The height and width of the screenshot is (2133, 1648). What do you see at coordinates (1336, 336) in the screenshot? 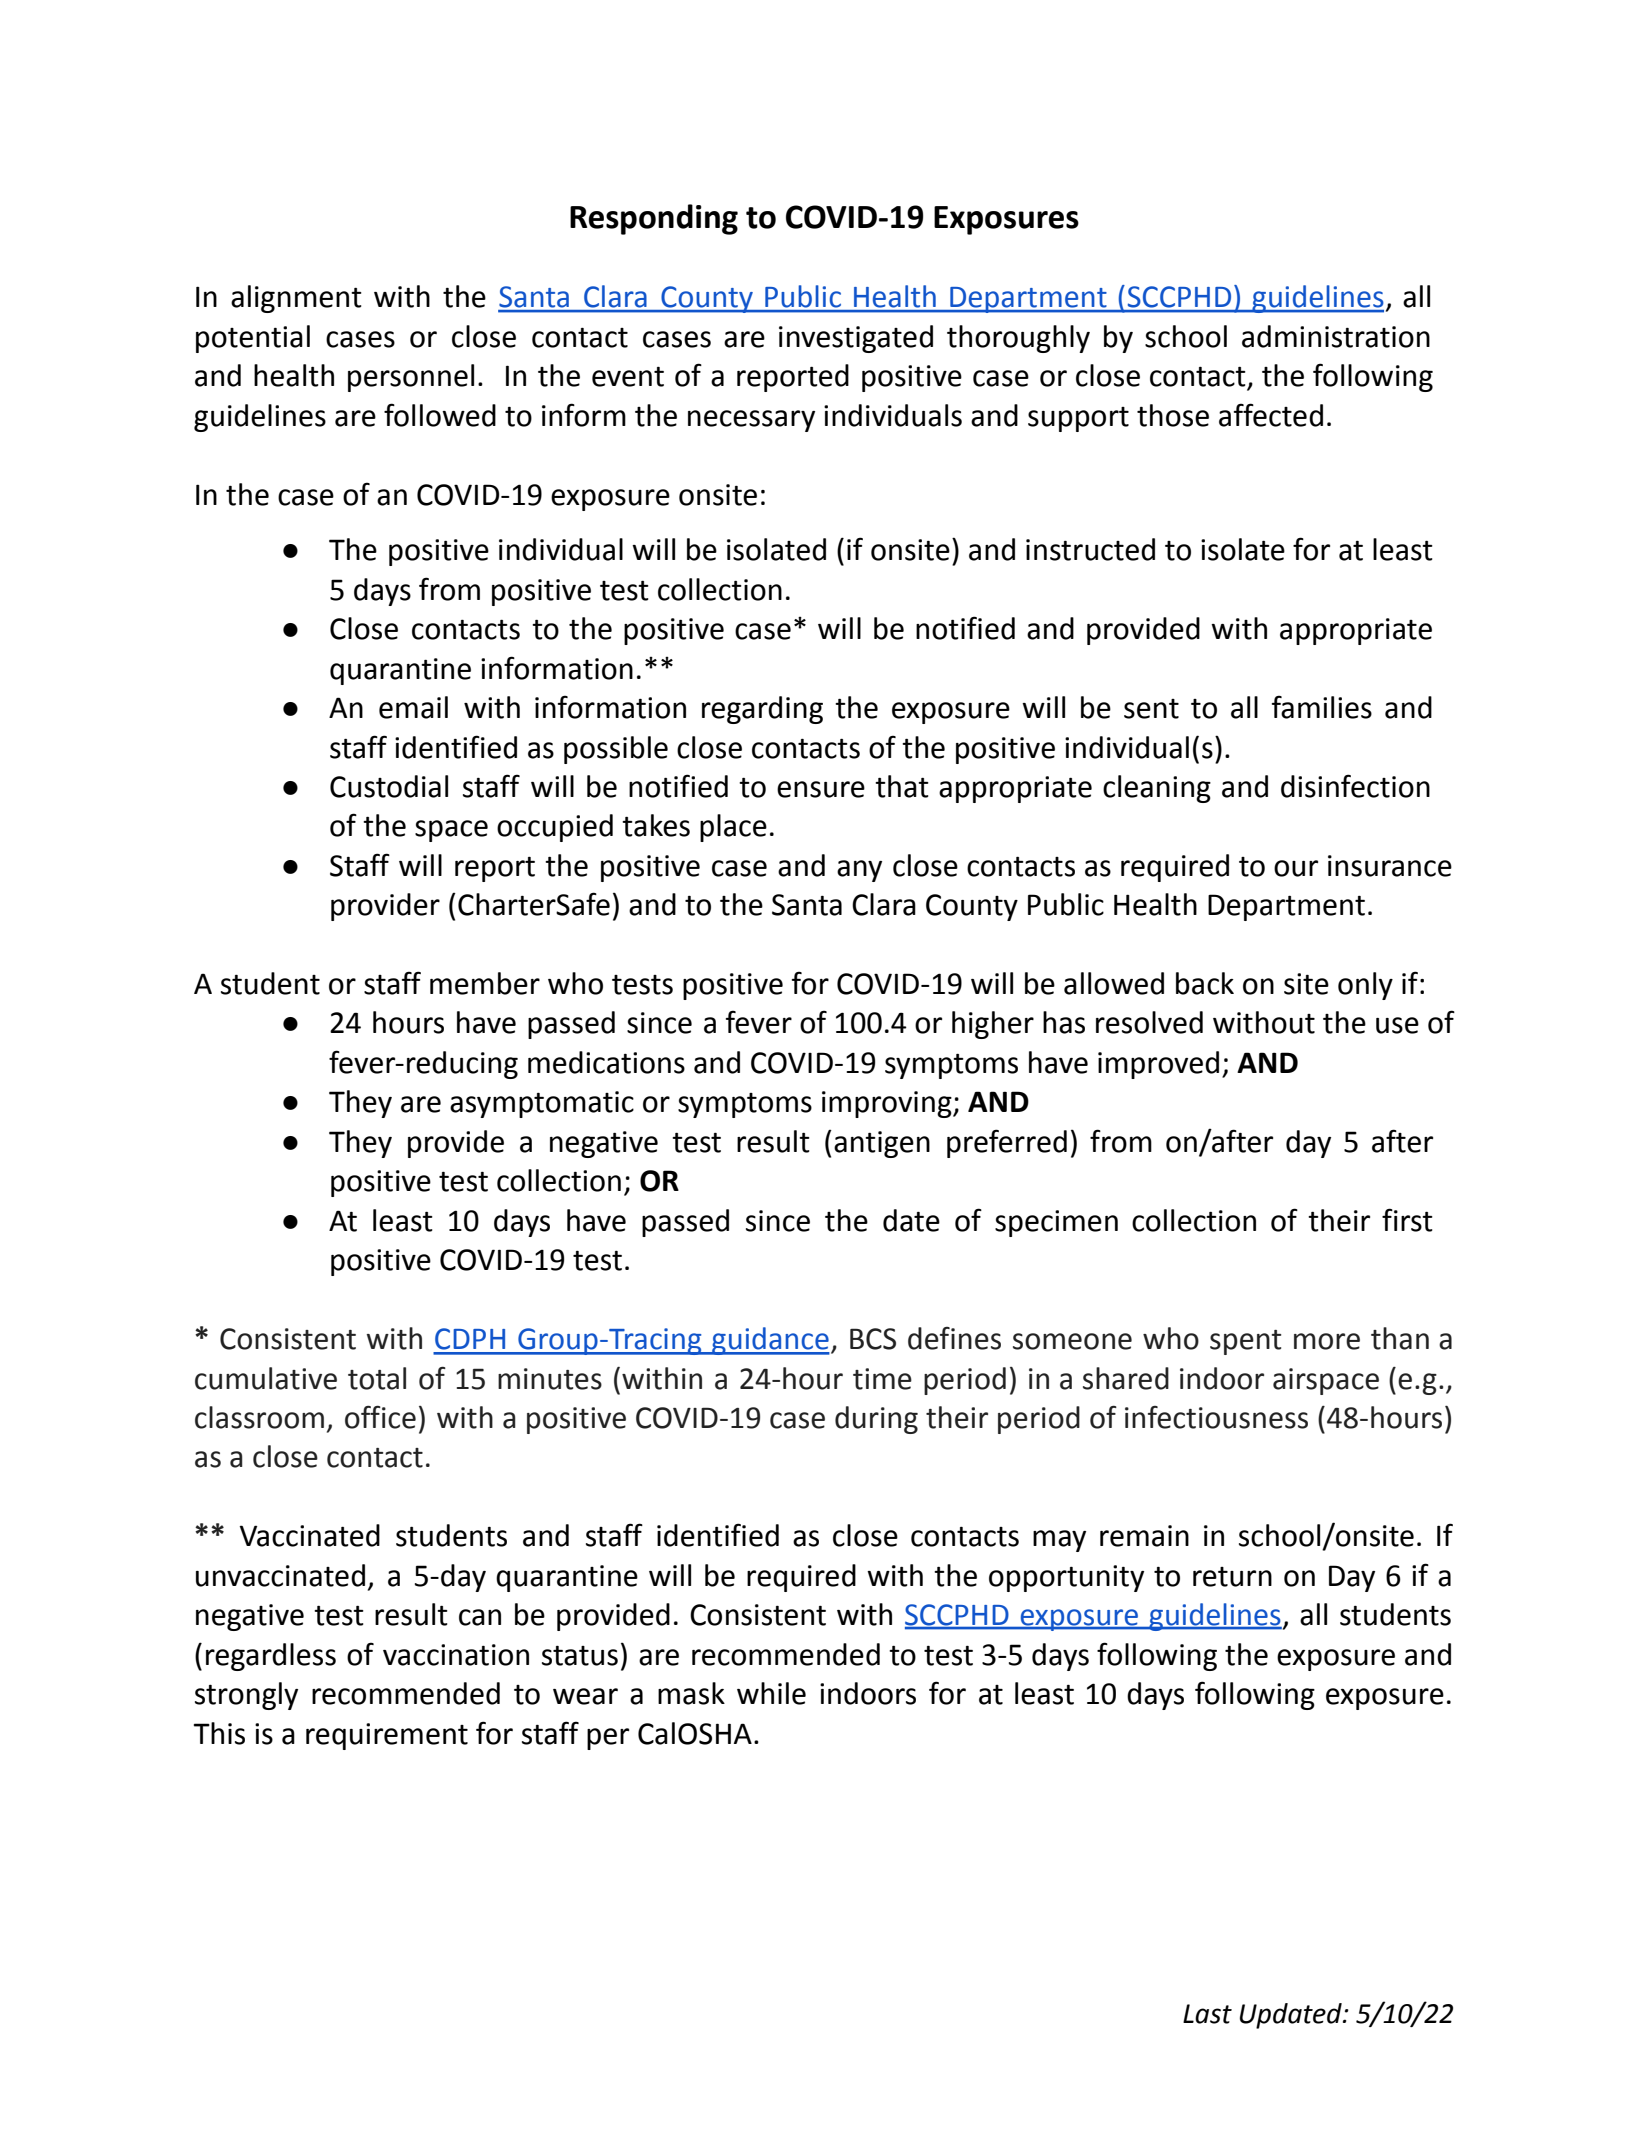
I see `administration` at bounding box center [1336, 336].
